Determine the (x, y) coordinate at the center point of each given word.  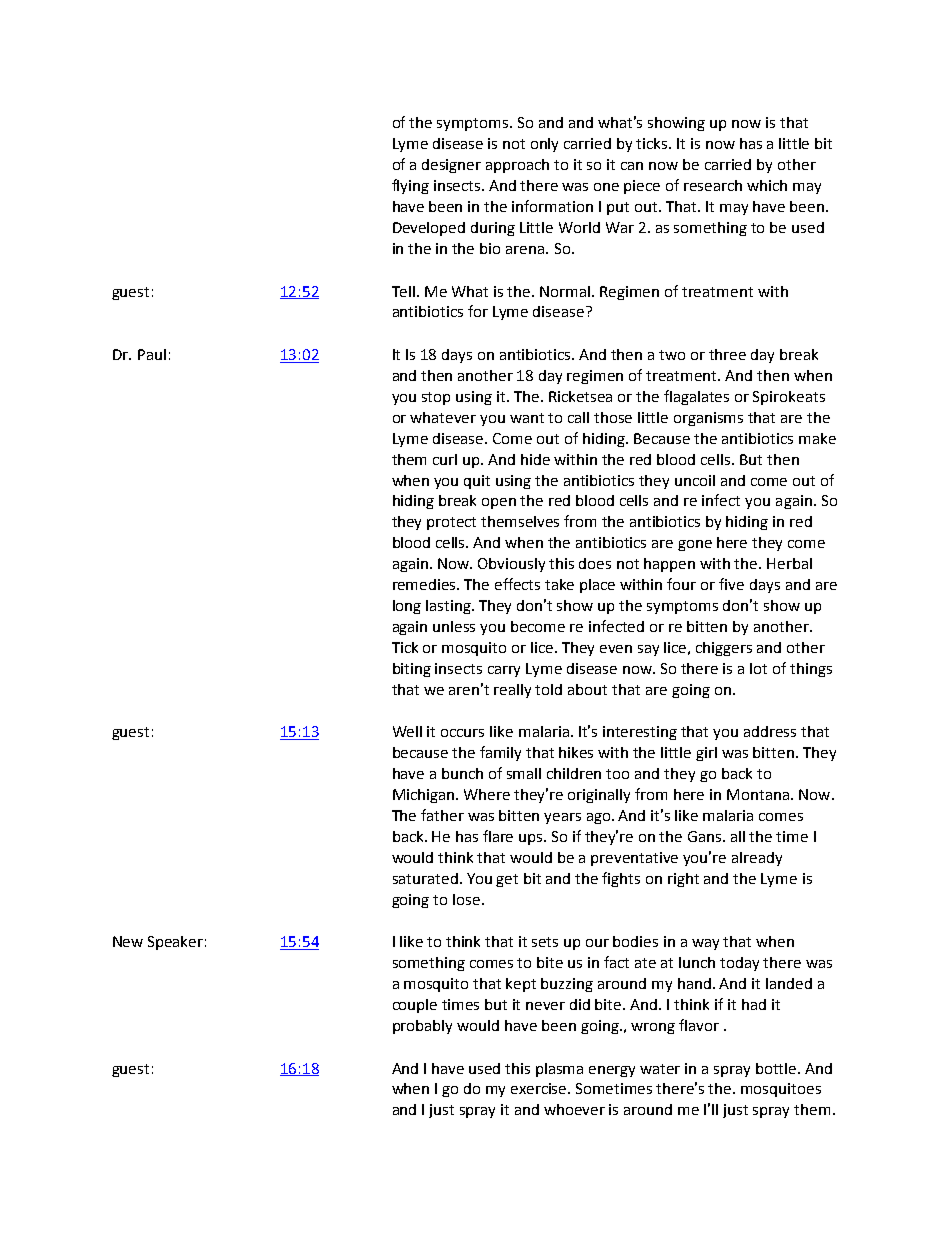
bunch (462, 773)
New (128, 941)
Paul (152, 354)
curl (445, 459)
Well (407, 731)
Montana (758, 794)
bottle (777, 1068)
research (713, 185)
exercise (540, 1088)
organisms (708, 419)
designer (451, 166)
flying (410, 186)
